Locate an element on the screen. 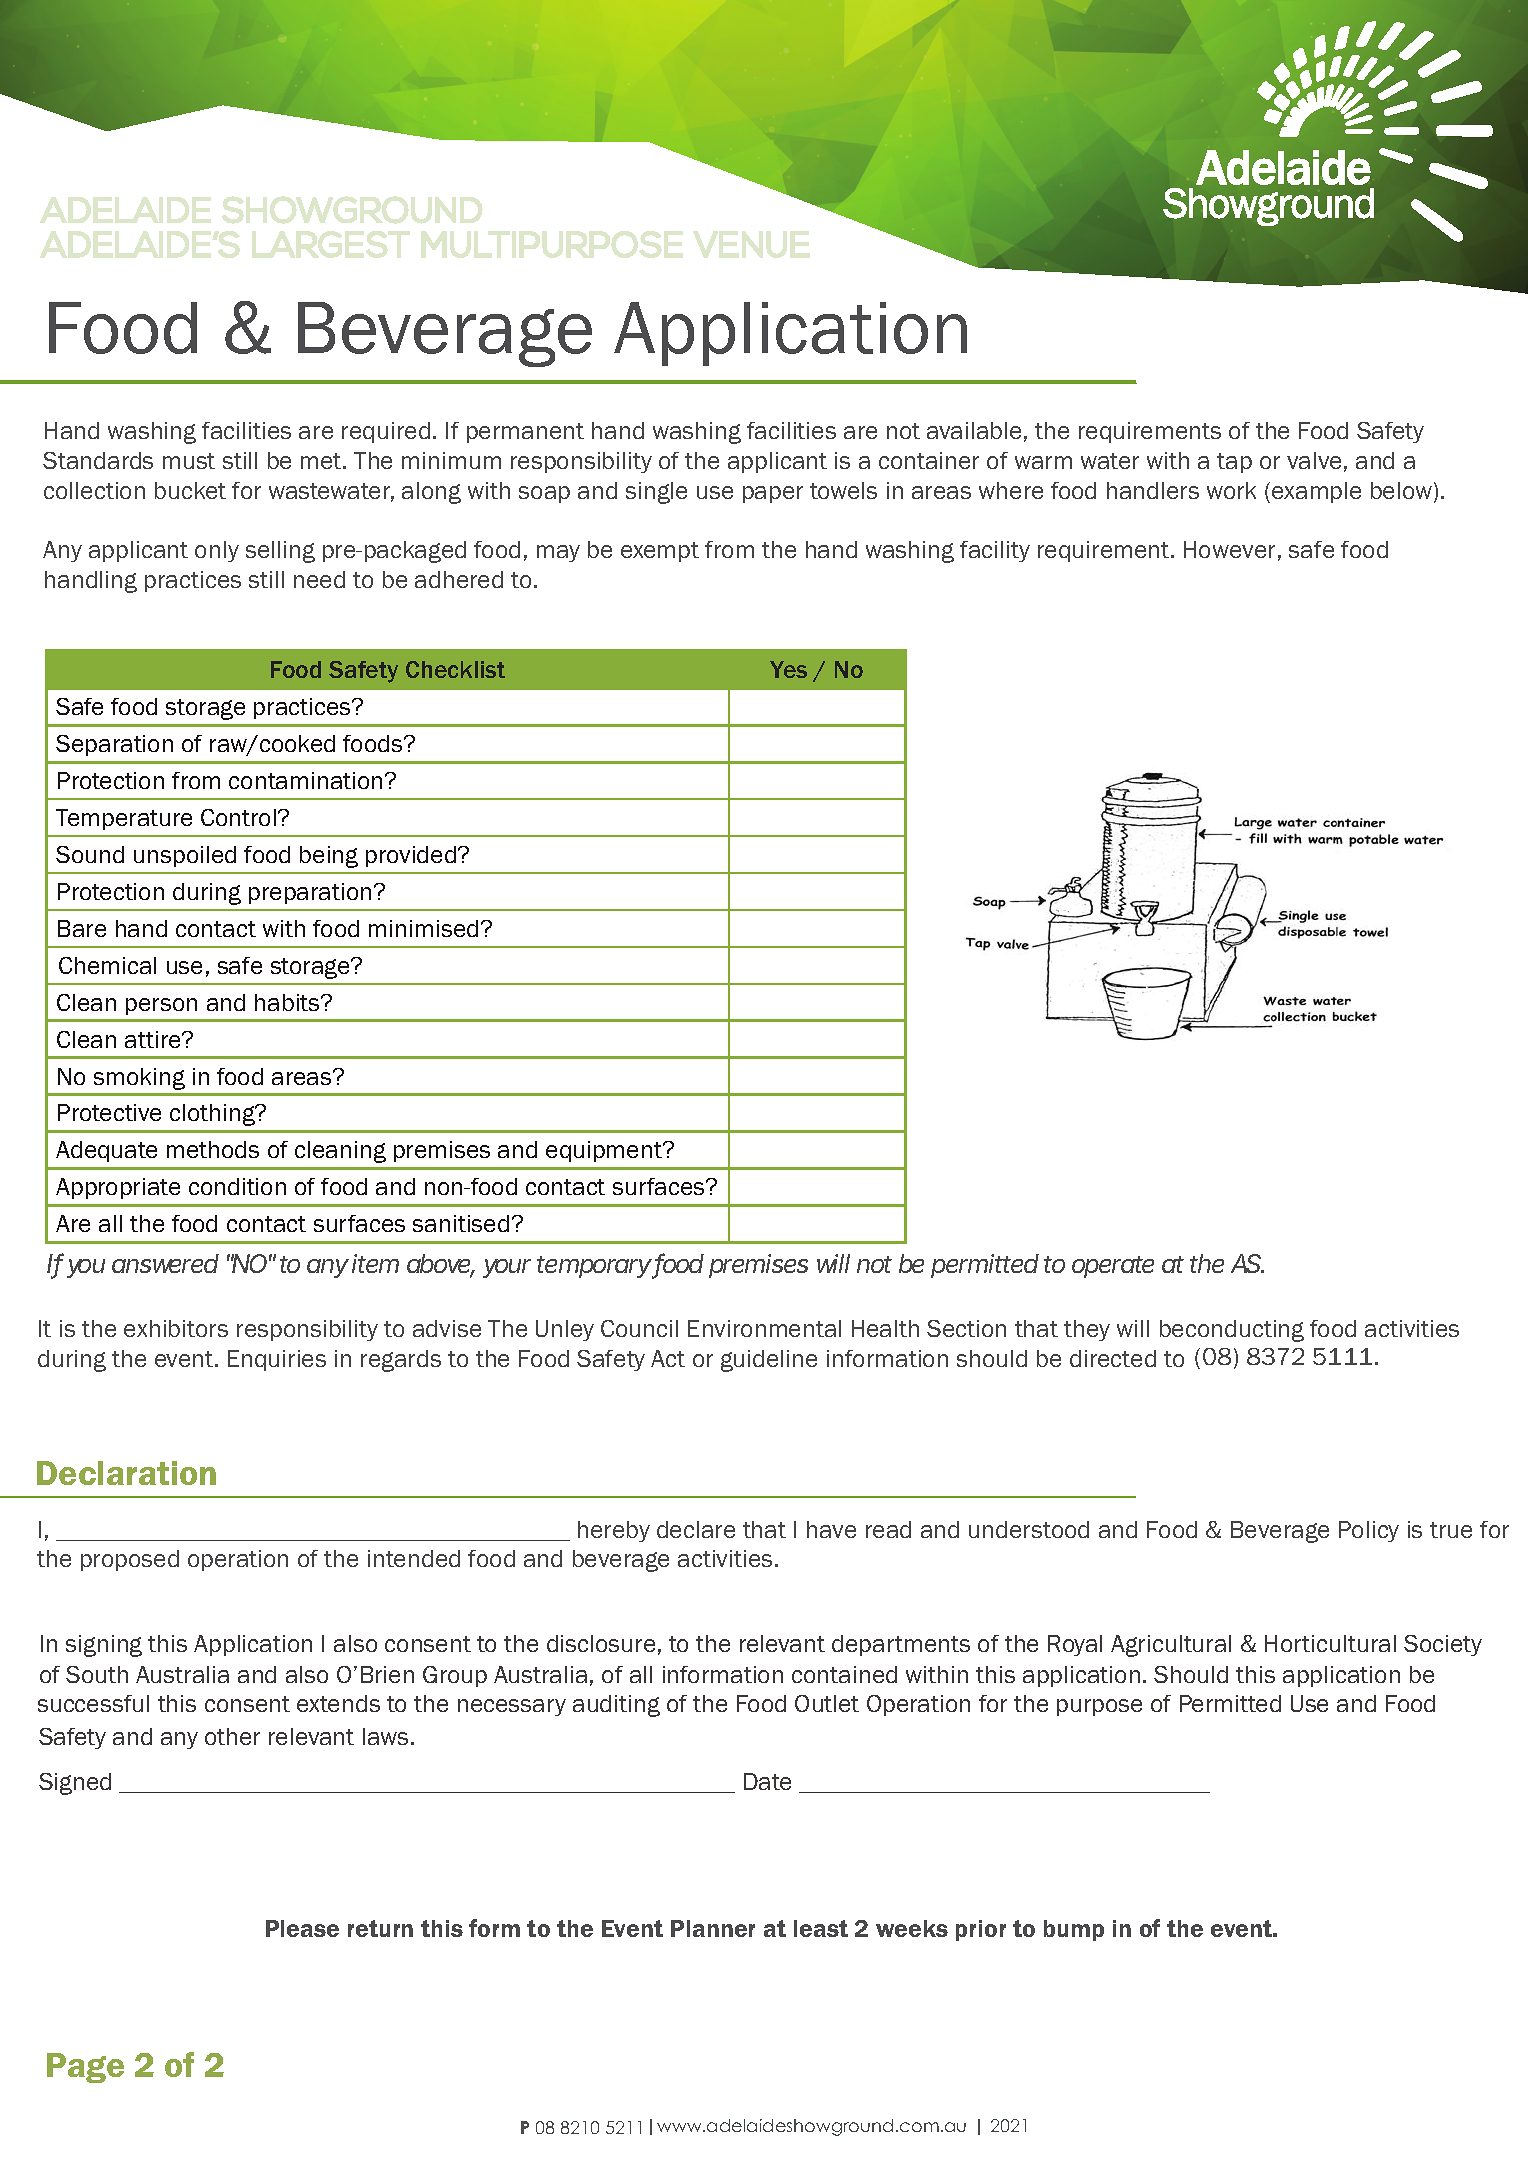 The image size is (1528, 2160). habits is located at coordinates (288, 1002).
